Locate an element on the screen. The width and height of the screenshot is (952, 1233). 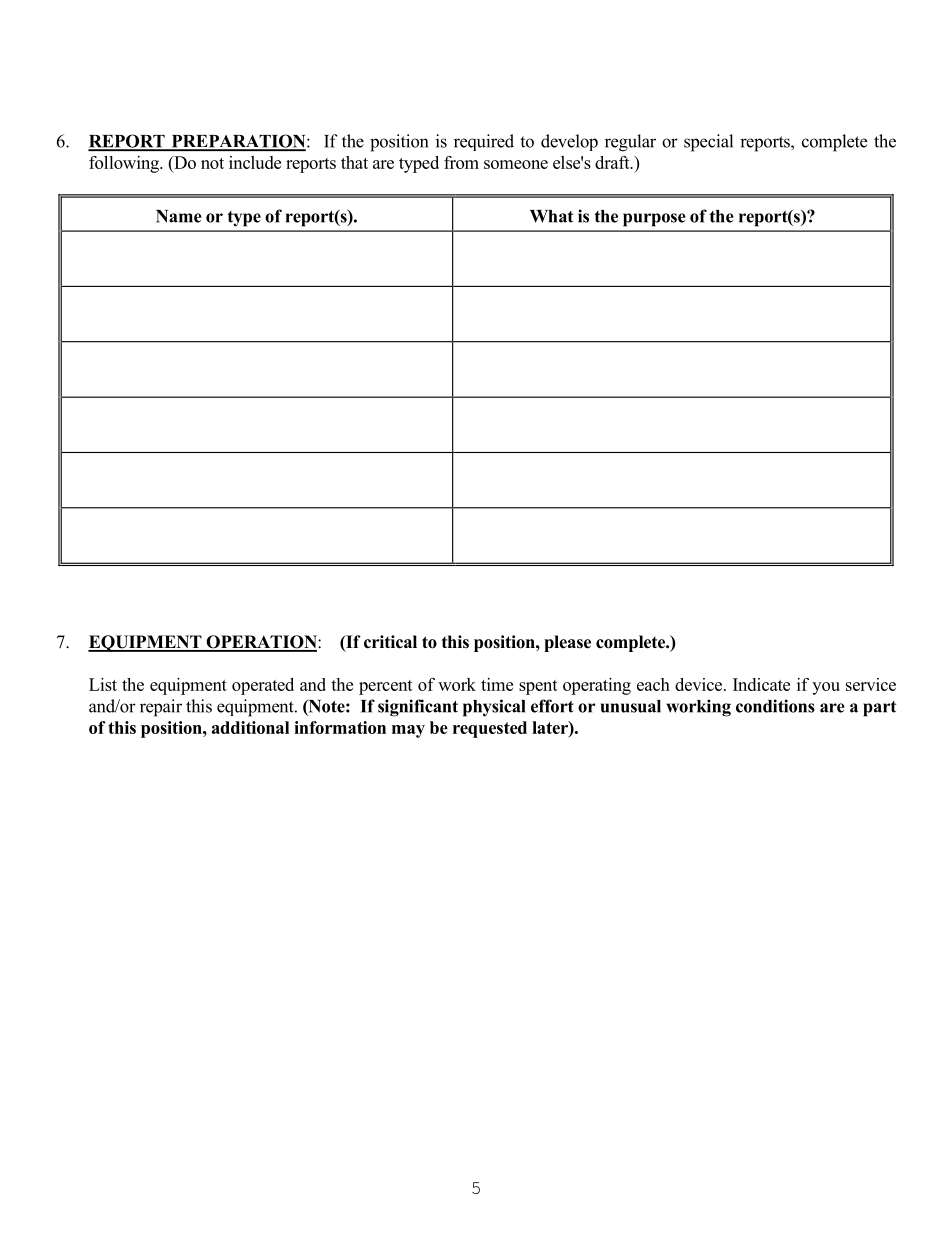
special is located at coordinates (708, 143).
